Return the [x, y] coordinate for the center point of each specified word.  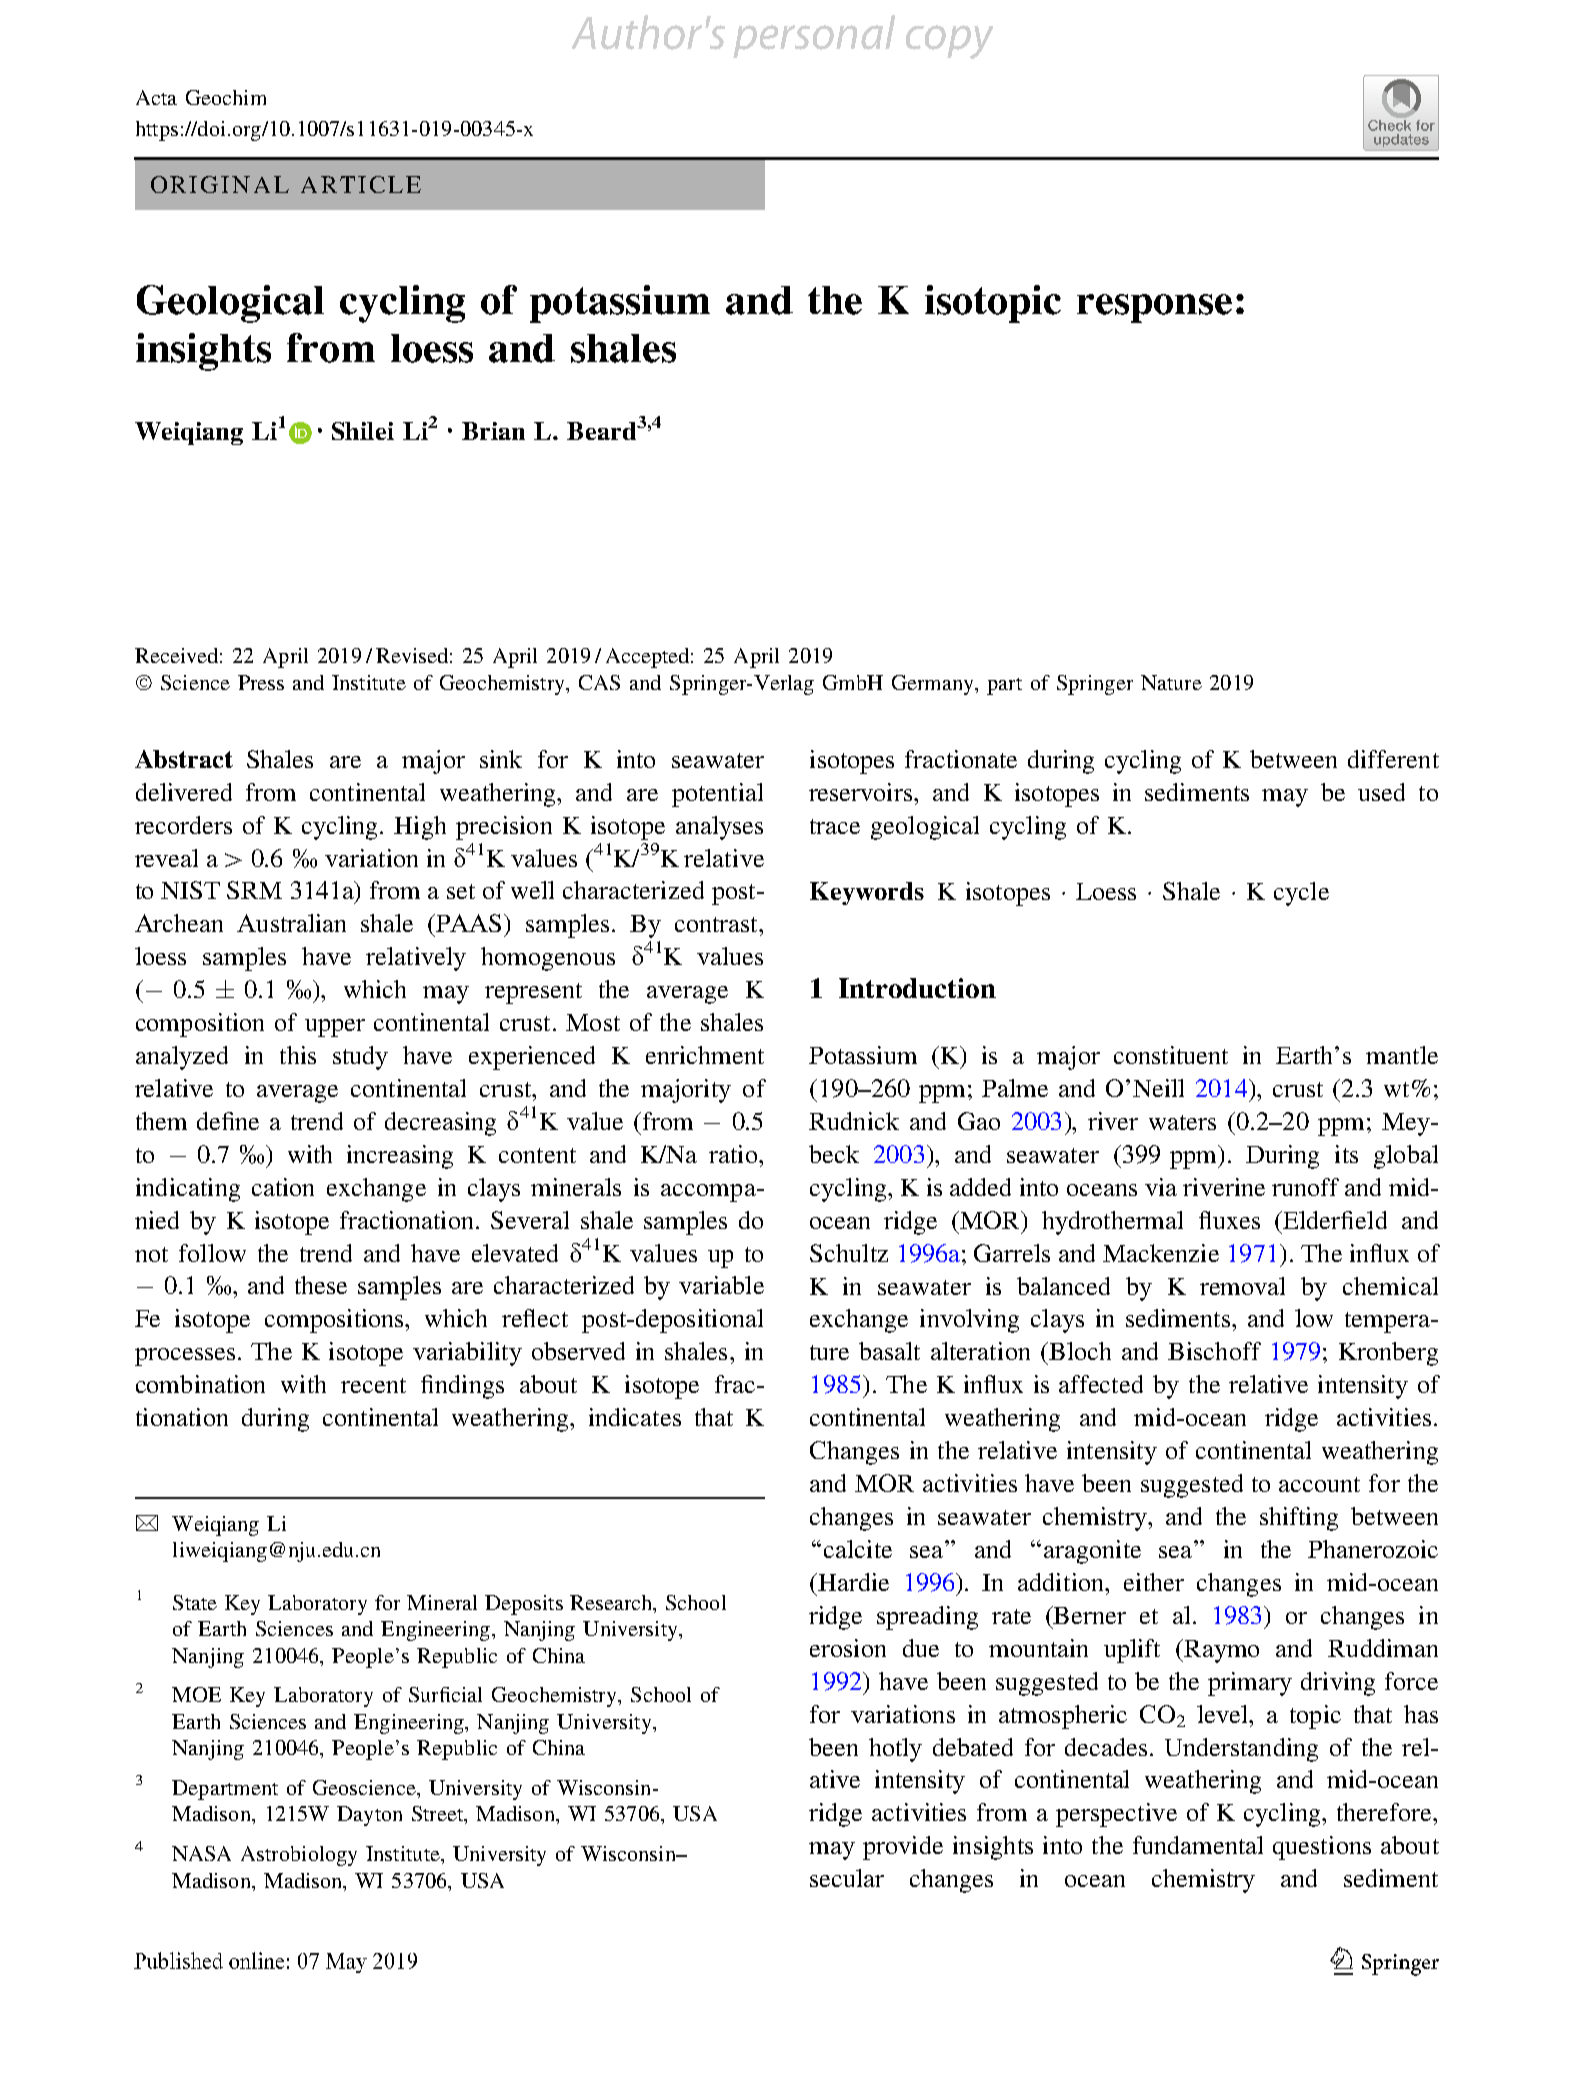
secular [847, 1878]
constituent [1171, 1055]
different [1393, 759]
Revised [412, 655]
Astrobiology [299, 1856]
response [1154, 308]
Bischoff [1214, 1351]
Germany [934, 685]
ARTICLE [361, 184]
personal [814, 36]
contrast [717, 924]
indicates [635, 1417]
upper [335, 1028]
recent [373, 1385]
